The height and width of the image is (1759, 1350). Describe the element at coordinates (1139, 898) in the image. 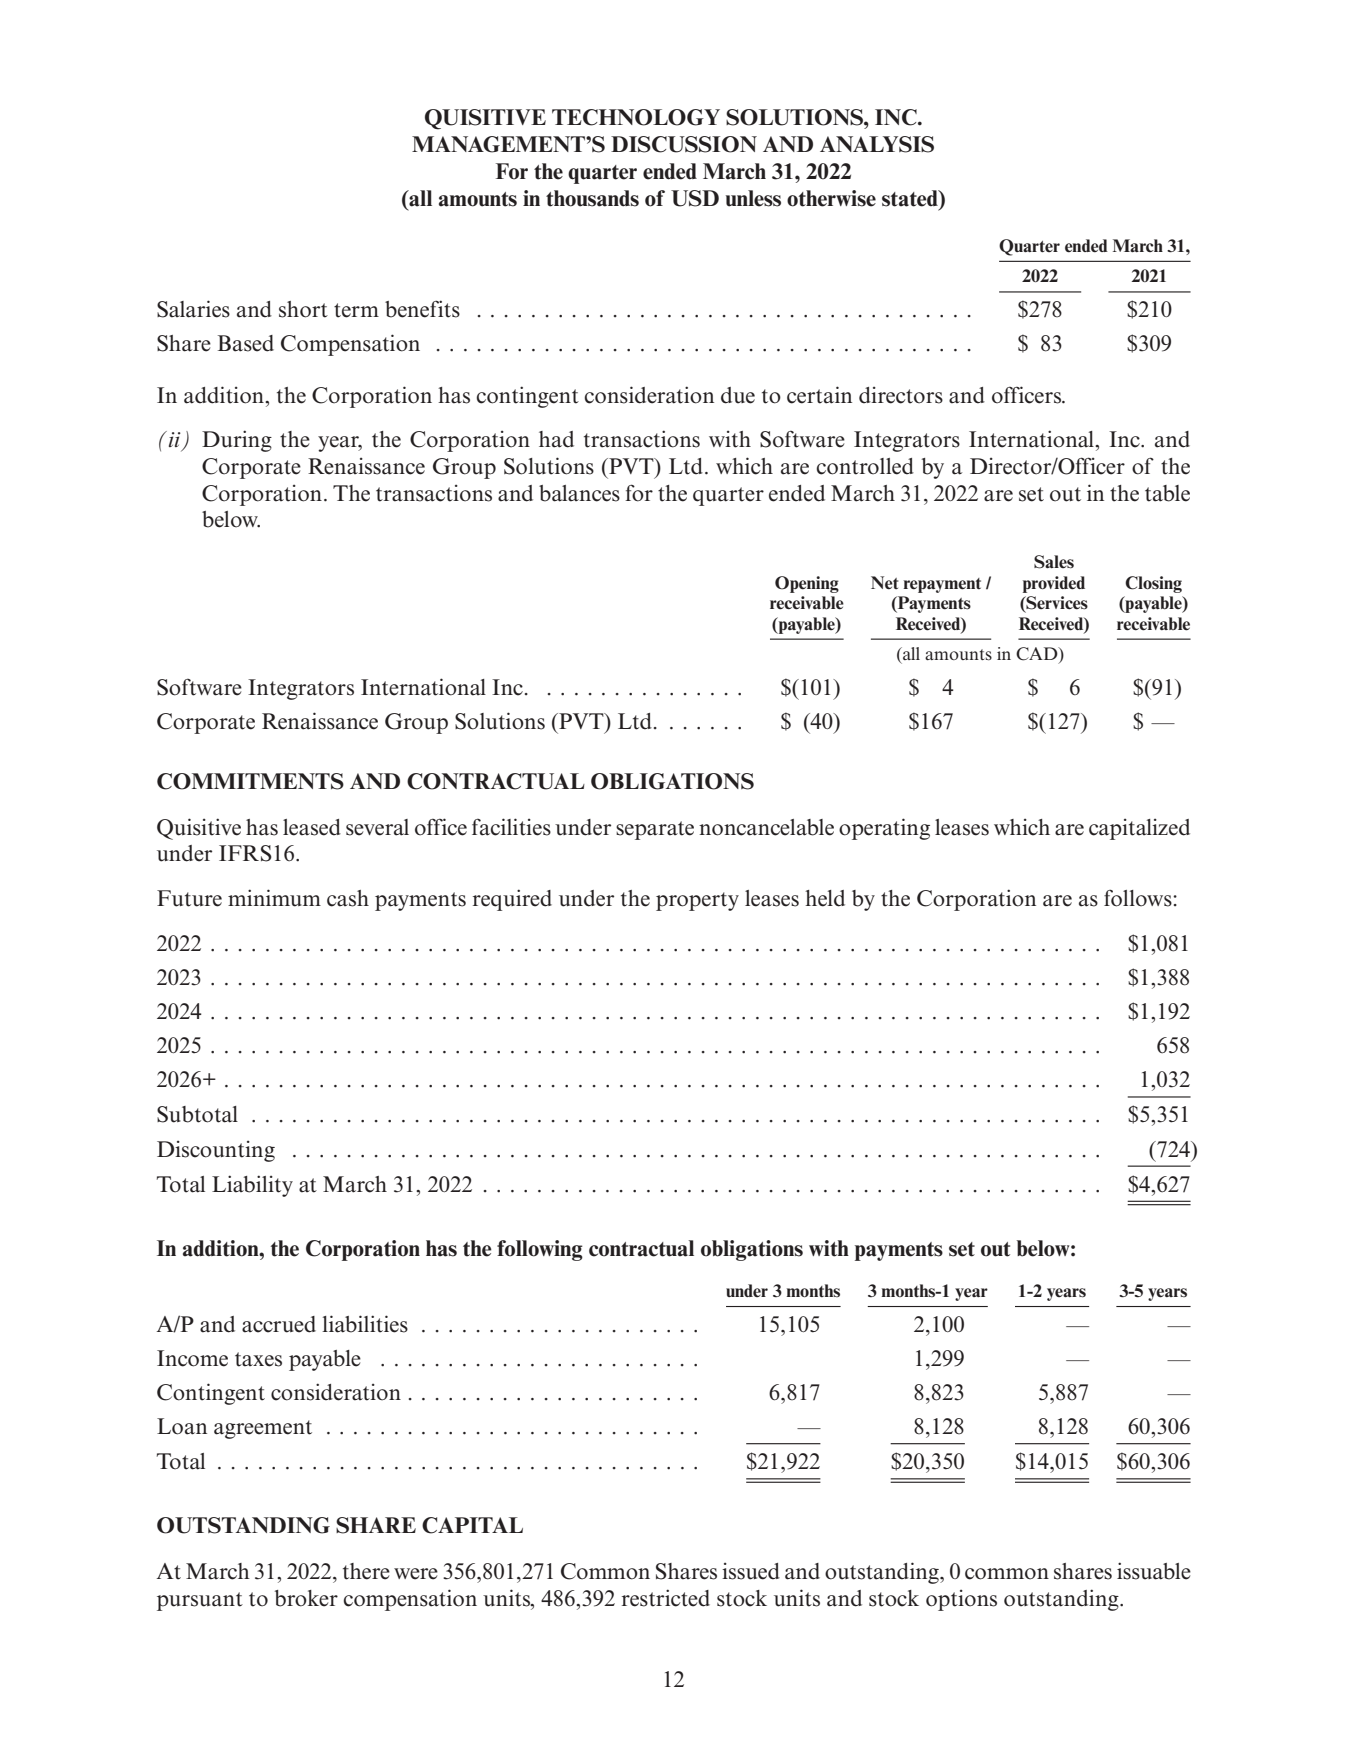

I see `follows` at that location.
